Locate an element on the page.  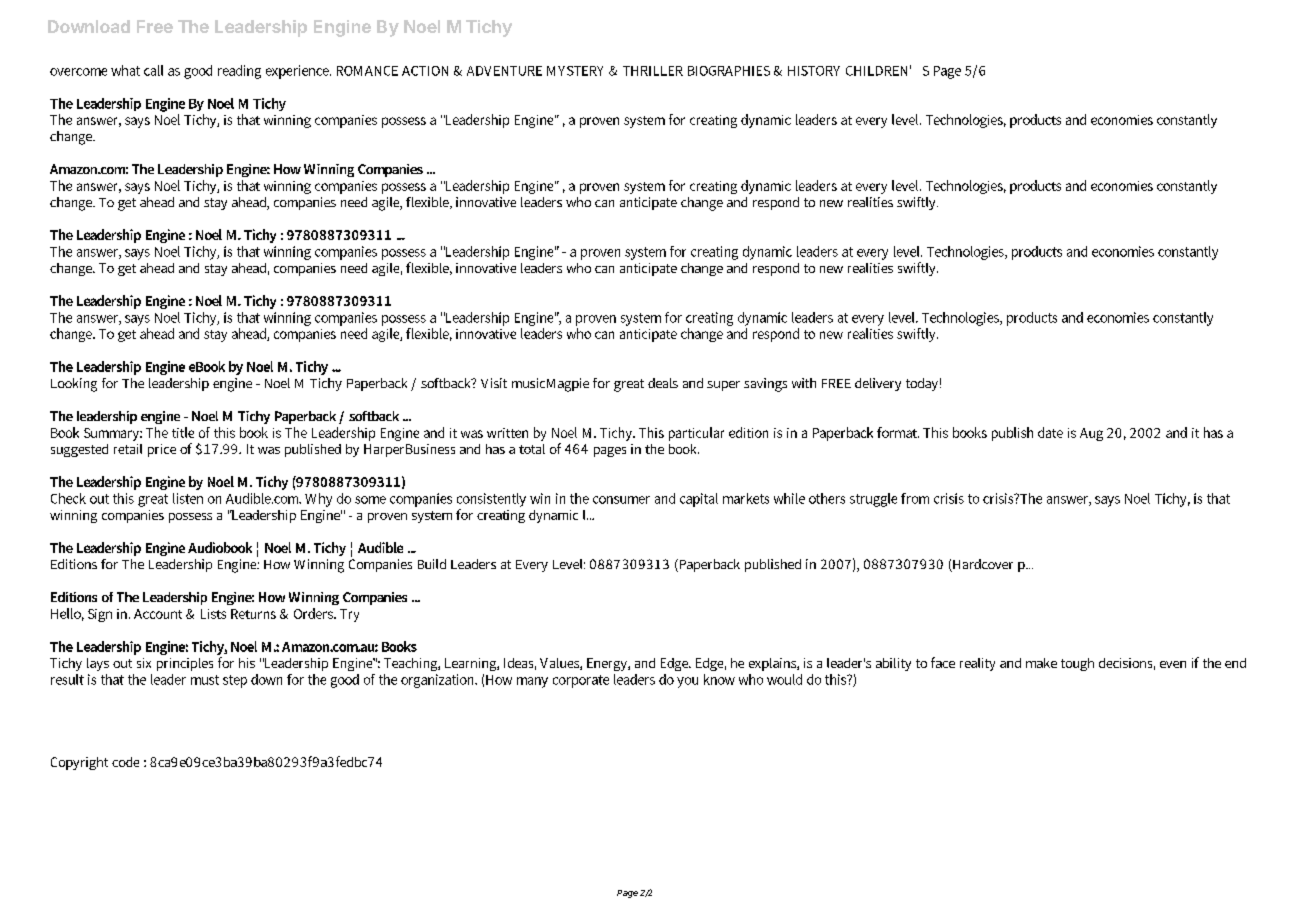
Lists is located at coordinates (213, 614).
